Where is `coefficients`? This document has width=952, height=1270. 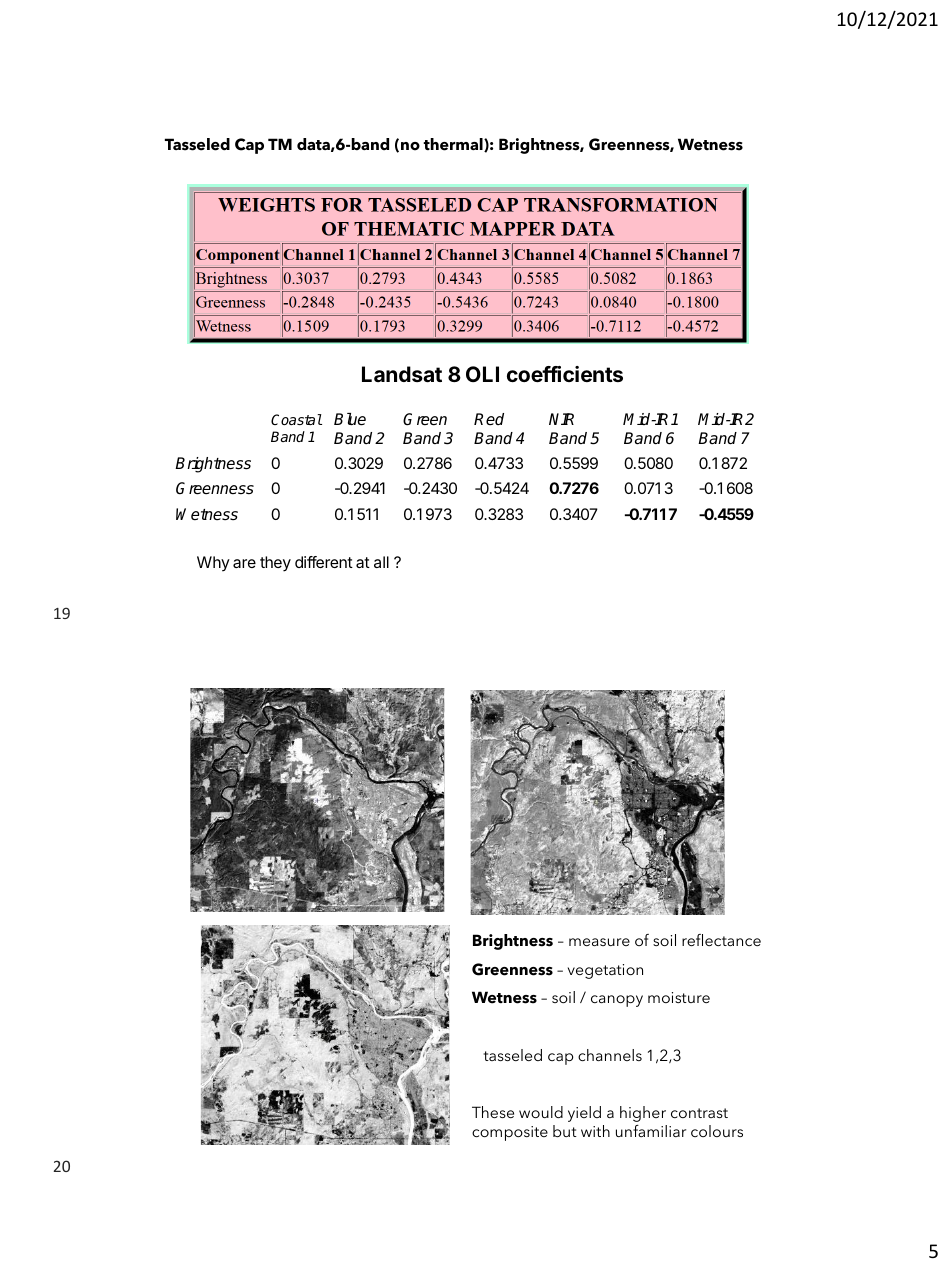
coefficients is located at coordinates (565, 374).
